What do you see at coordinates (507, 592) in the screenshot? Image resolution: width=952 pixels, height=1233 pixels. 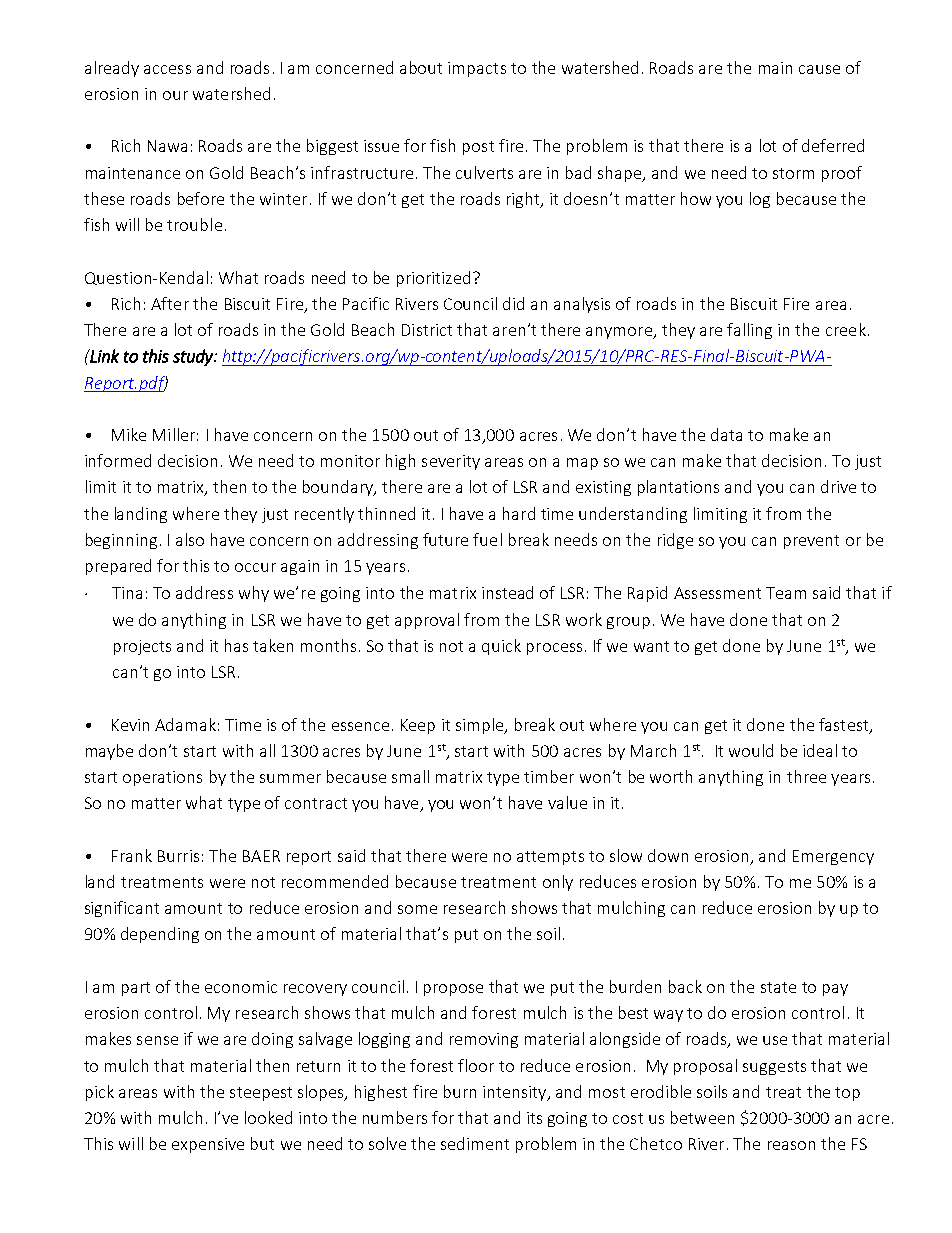 I see `instead` at bounding box center [507, 592].
